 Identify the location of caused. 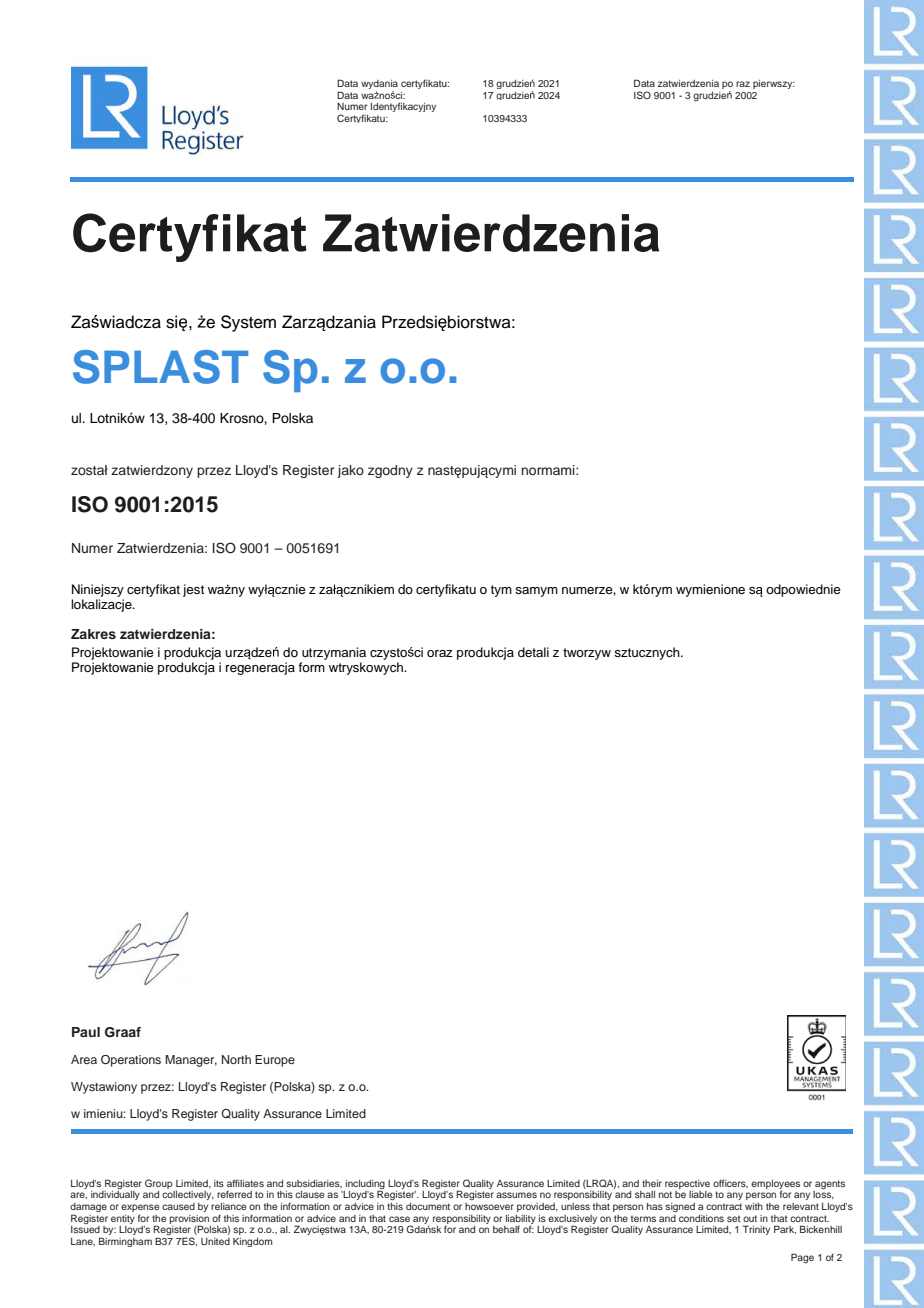
(178, 1206).
